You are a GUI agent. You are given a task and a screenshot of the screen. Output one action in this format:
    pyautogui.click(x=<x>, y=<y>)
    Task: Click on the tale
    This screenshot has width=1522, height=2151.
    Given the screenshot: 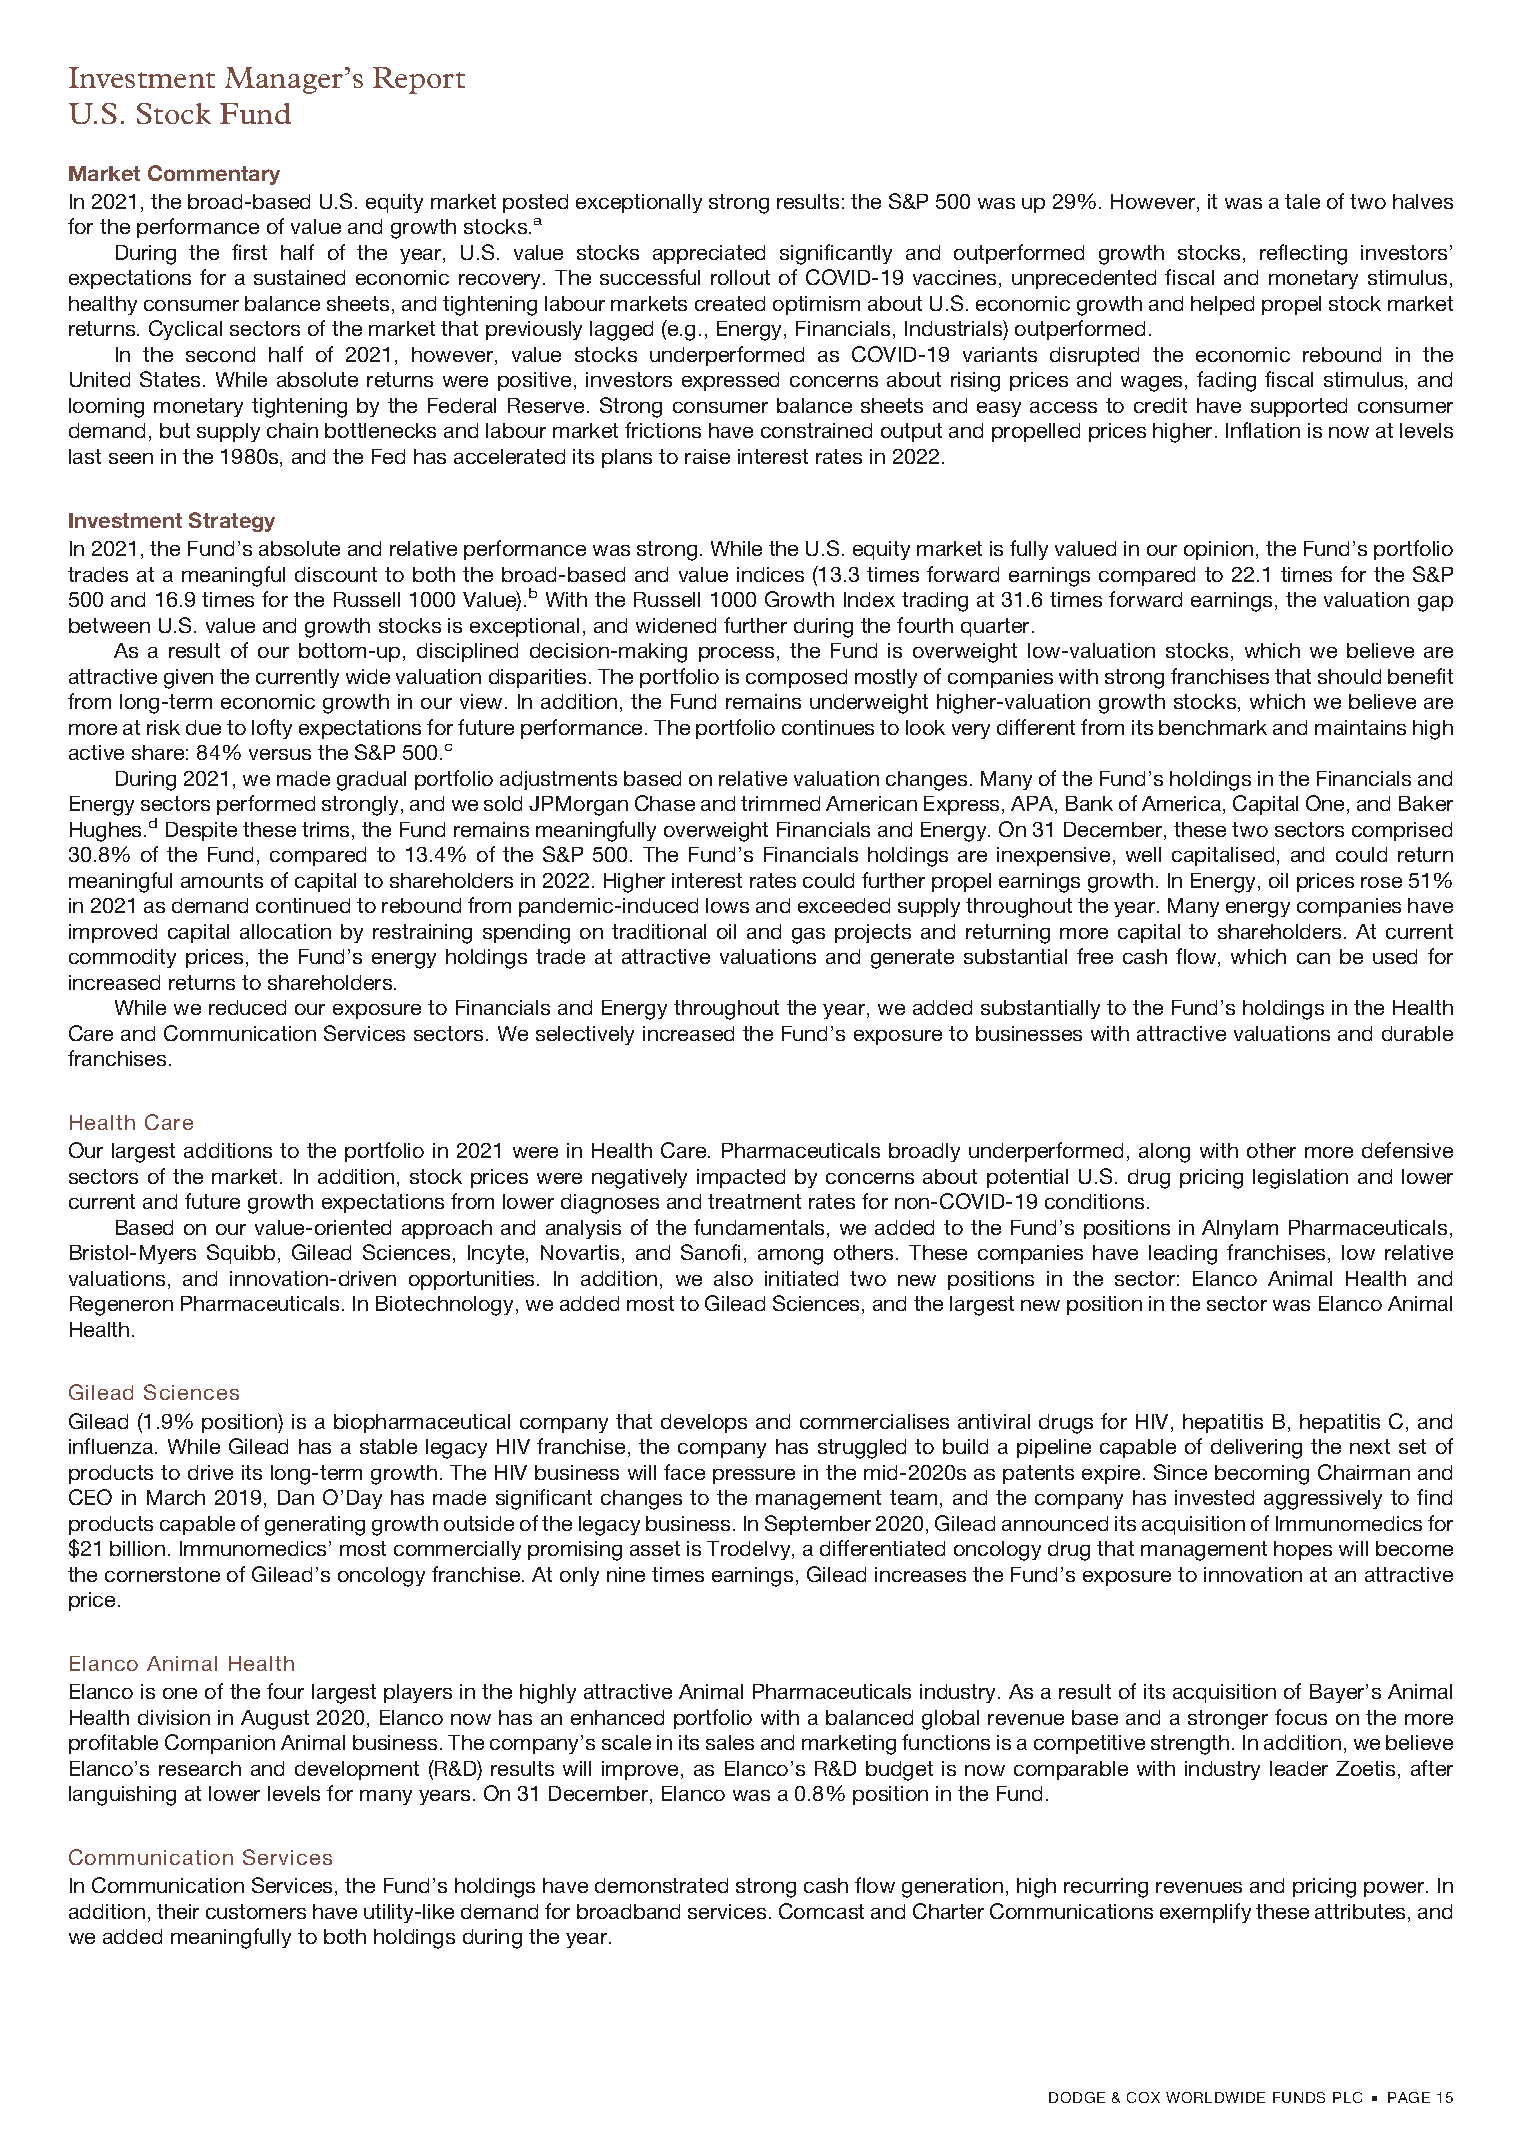 What is the action you would take?
    pyautogui.click(x=1302, y=201)
